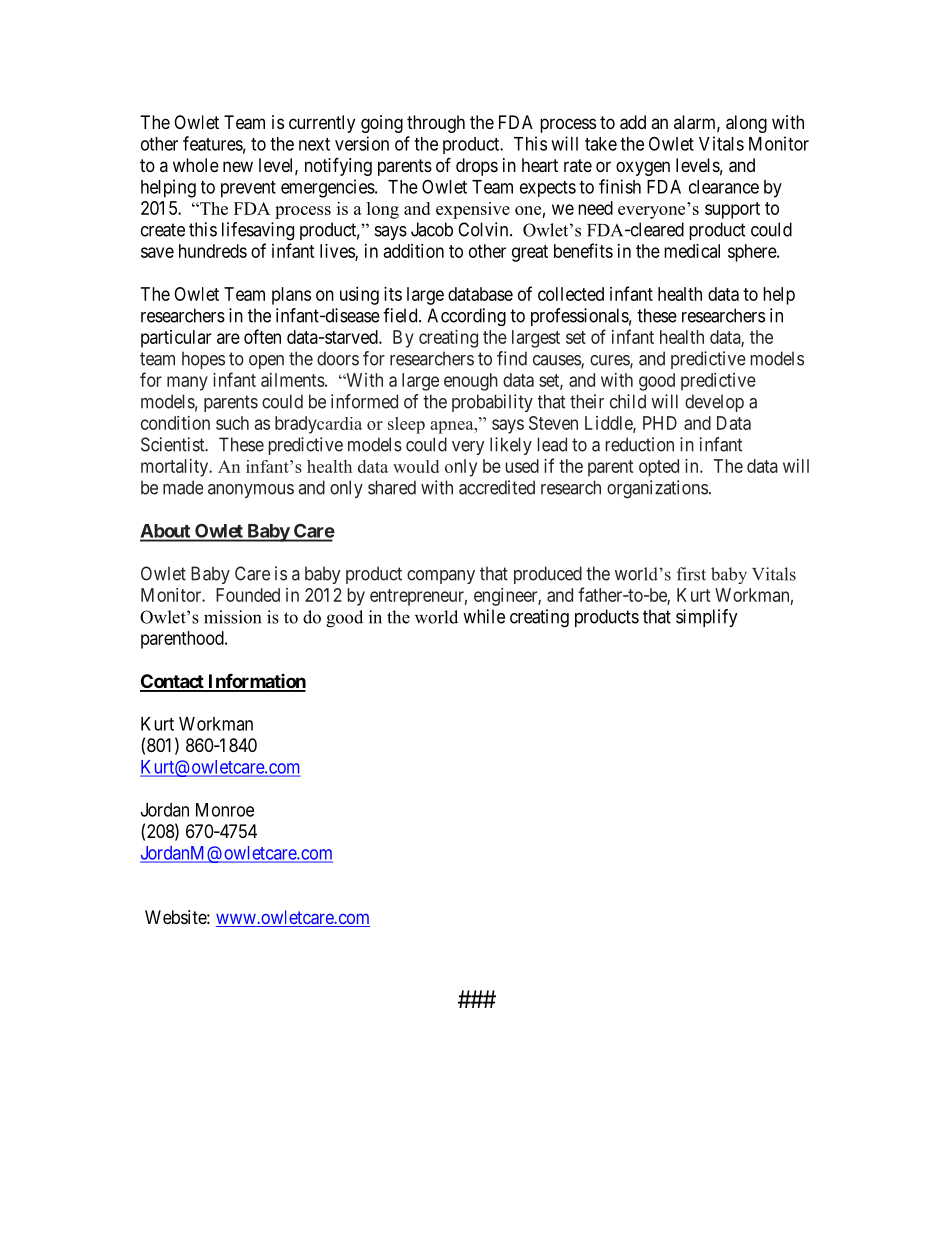  Describe the element at coordinates (416, 466) in the document. I see `would` at that location.
